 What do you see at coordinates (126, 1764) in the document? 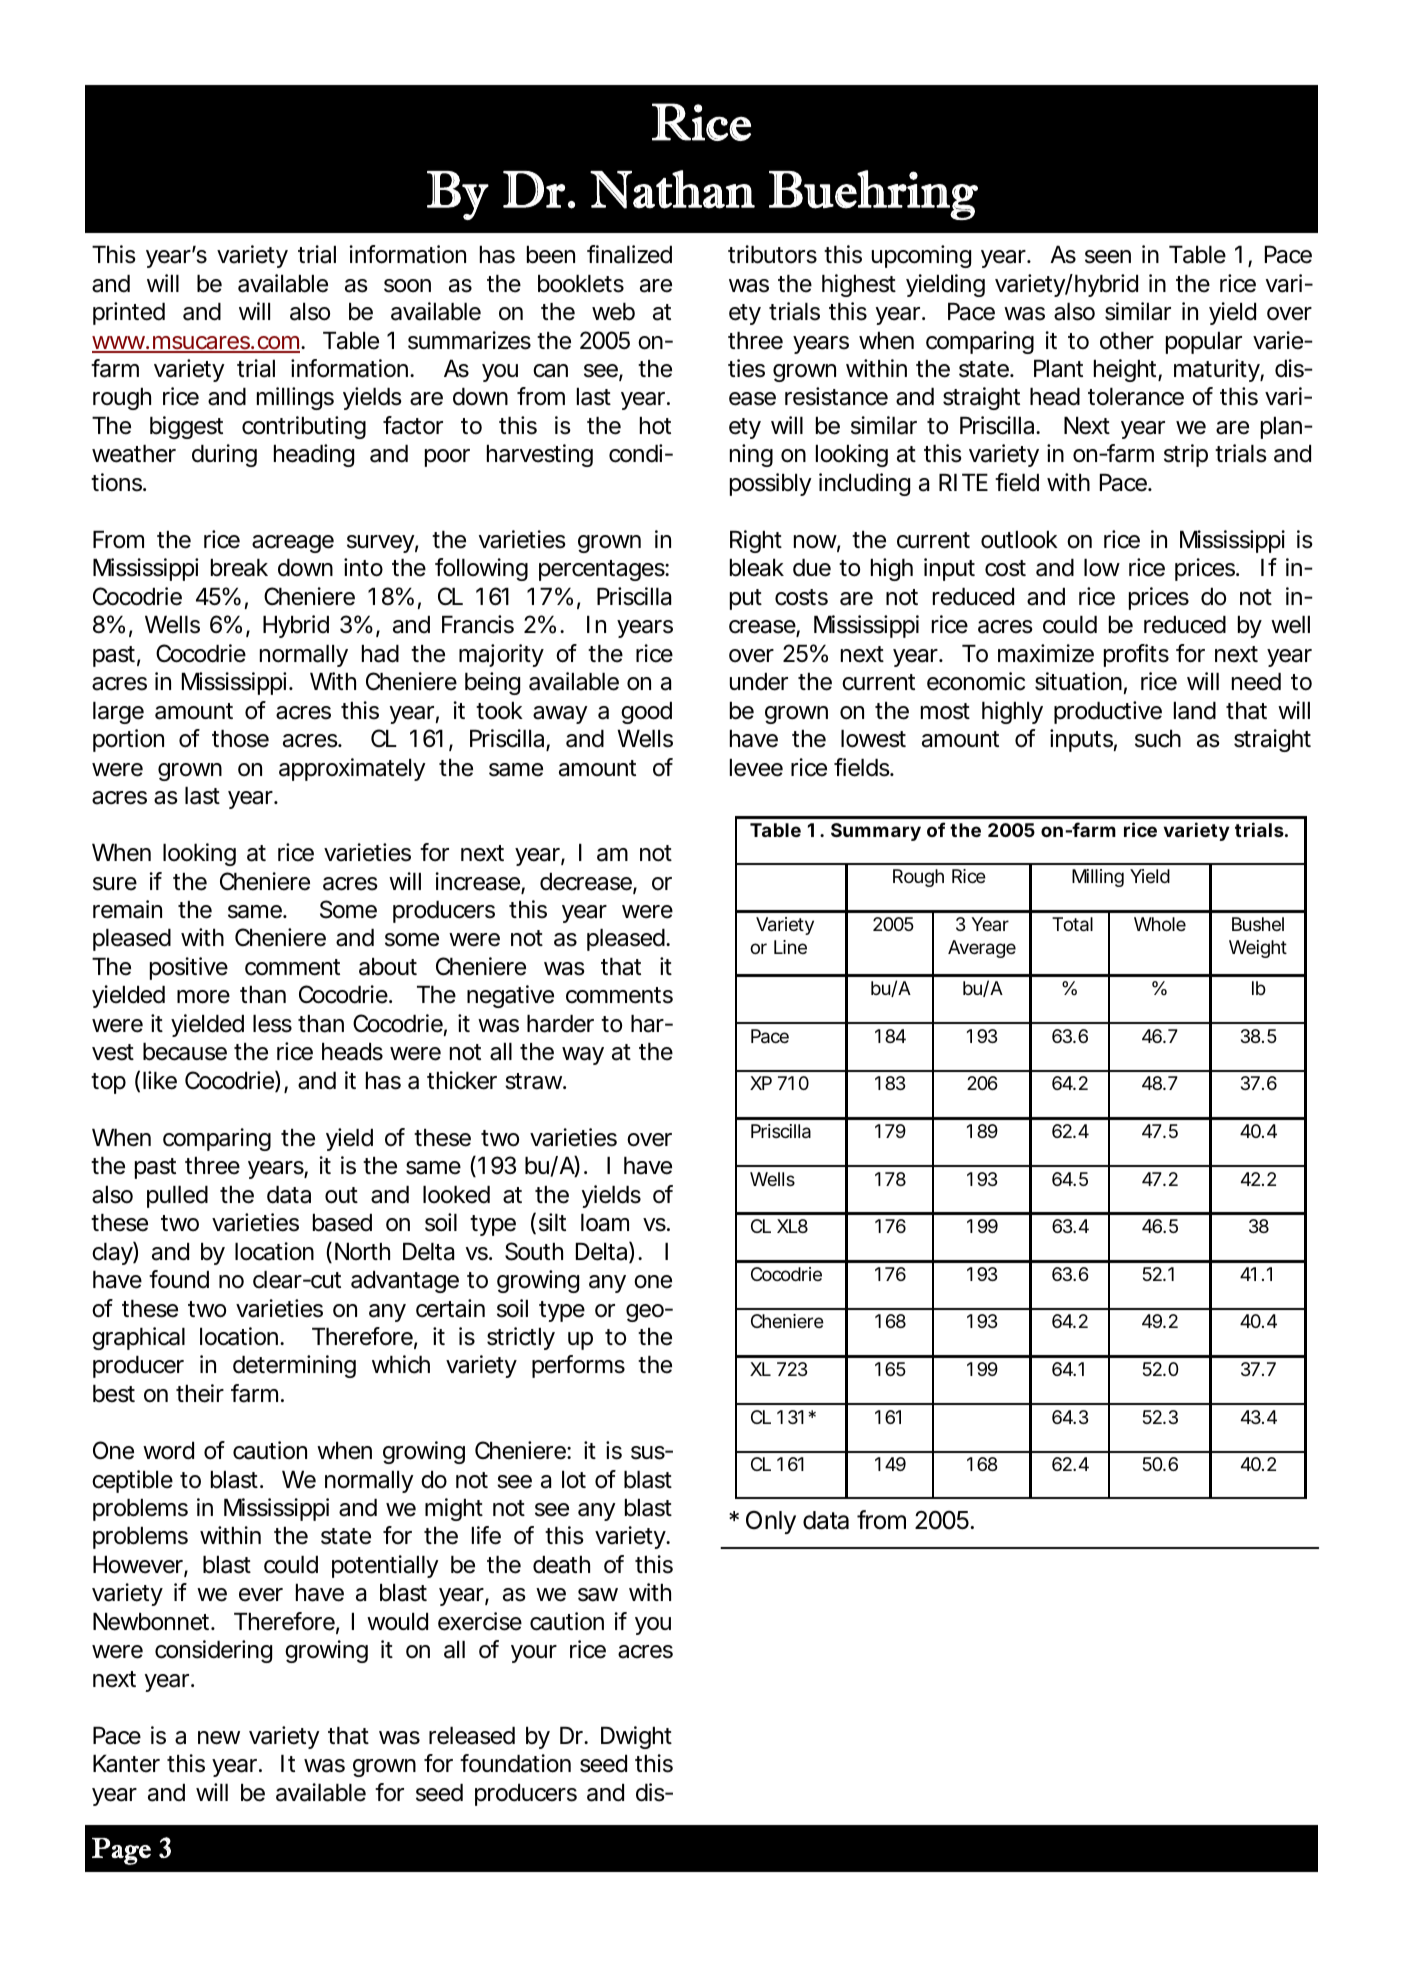
I see `Kanter` at bounding box center [126, 1764].
